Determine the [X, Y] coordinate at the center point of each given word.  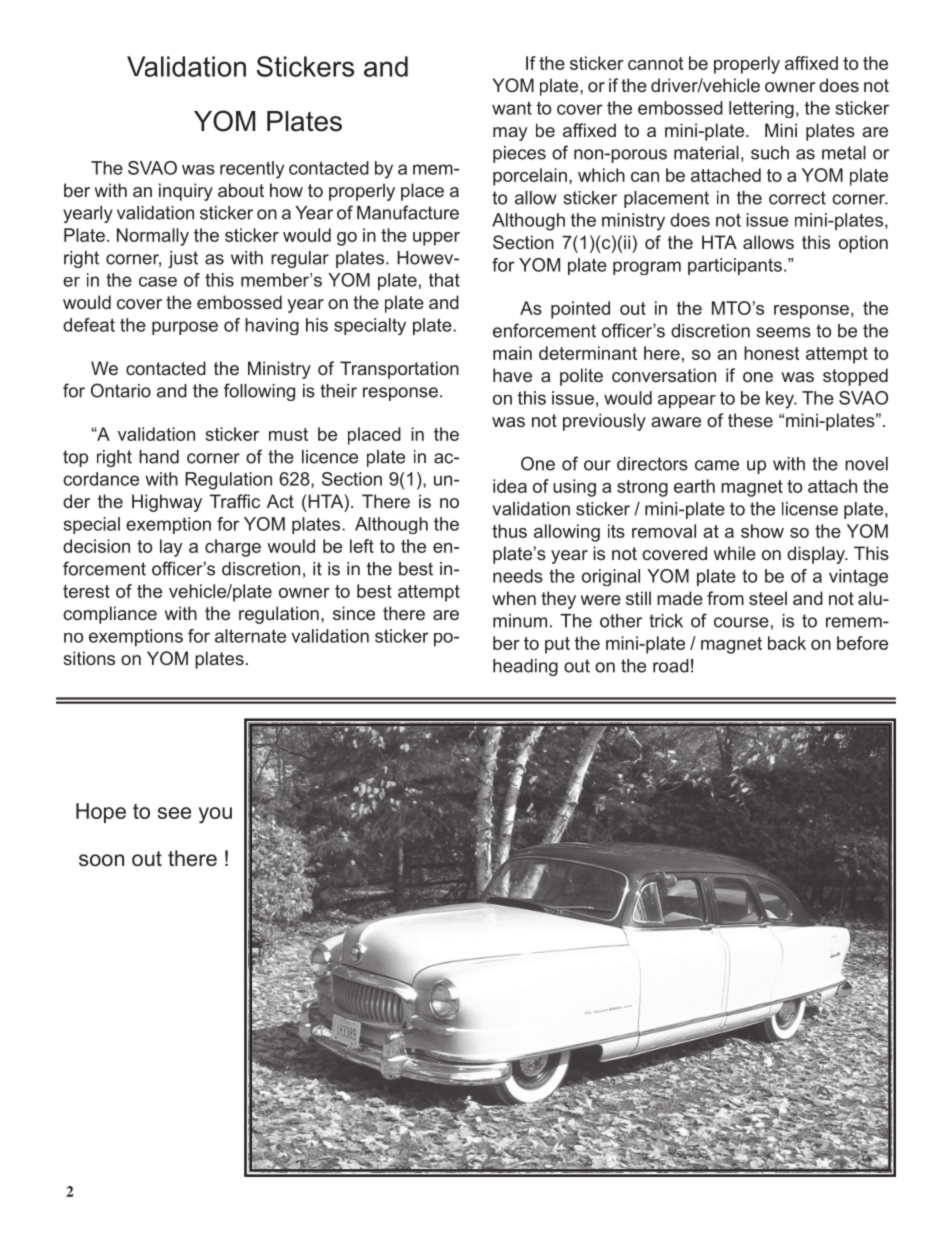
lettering [761, 109]
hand [159, 457]
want [512, 108]
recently [252, 170]
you [215, 815]
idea [510, 486]
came [717, 465]
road [671, 666]
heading [525, 667]
